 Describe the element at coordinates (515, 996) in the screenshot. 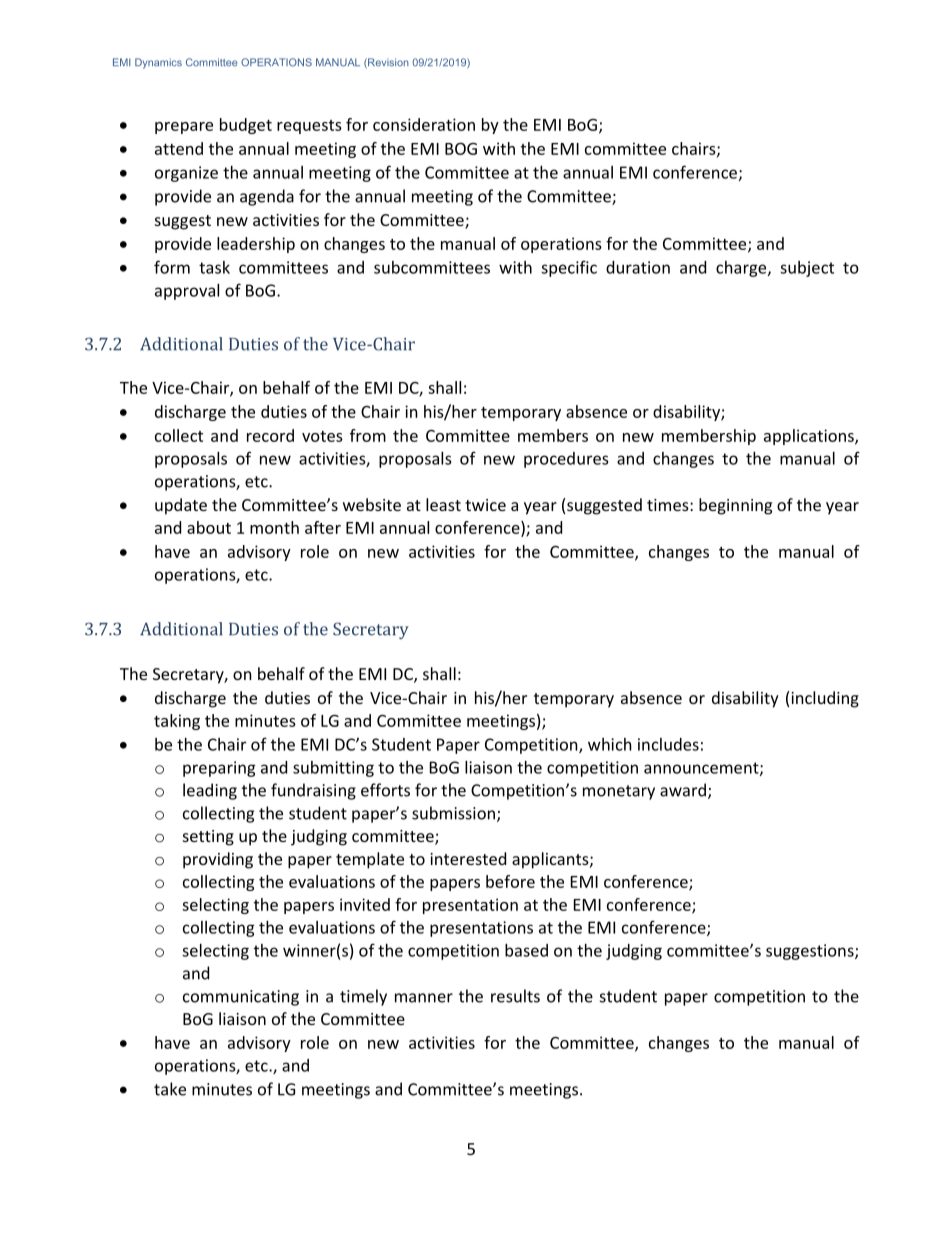

I see `results` at that location.
